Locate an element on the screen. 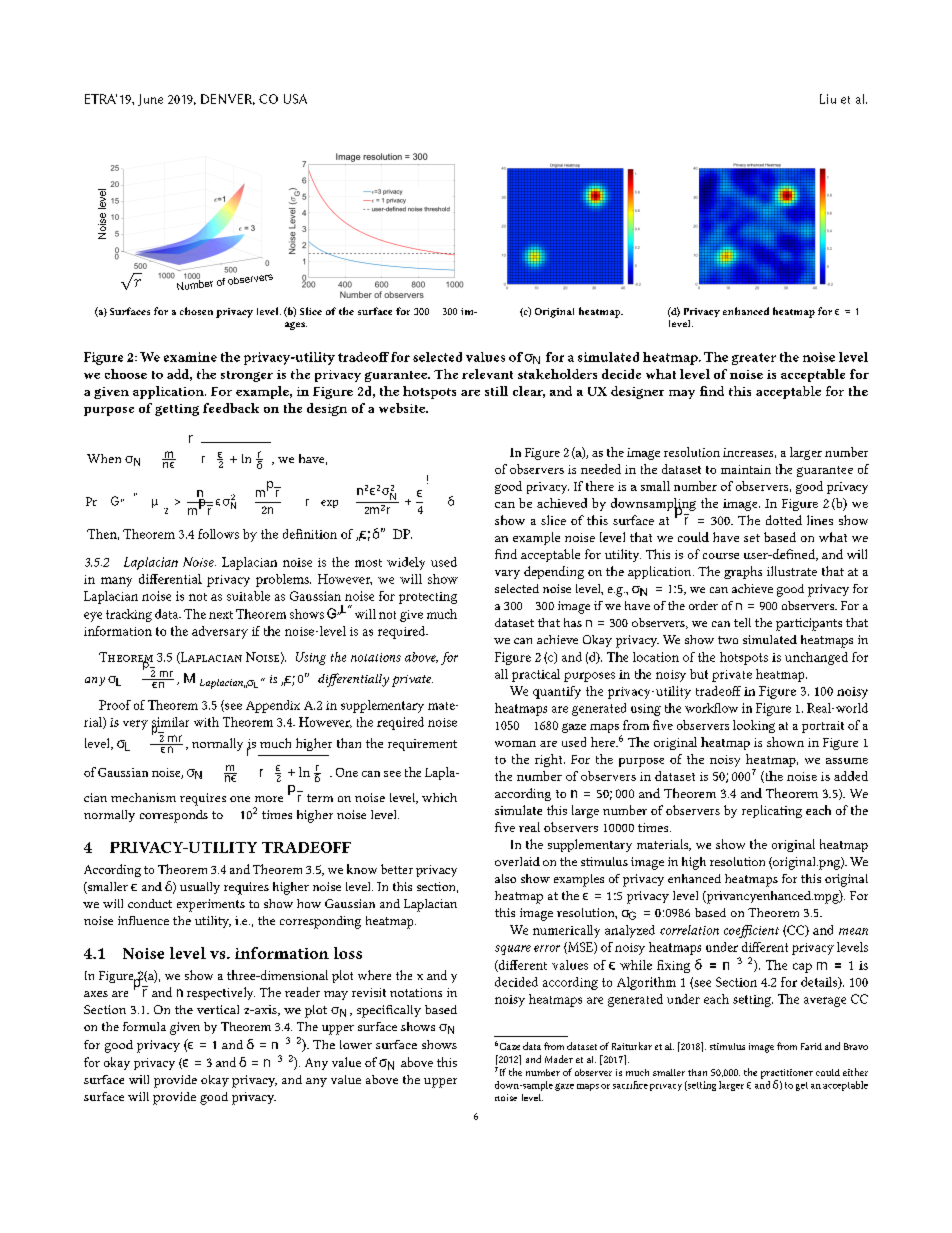 Image resolution: width=952 pixels, height=1233 pixels. practitioner is located at coordinates (787, 1075).
